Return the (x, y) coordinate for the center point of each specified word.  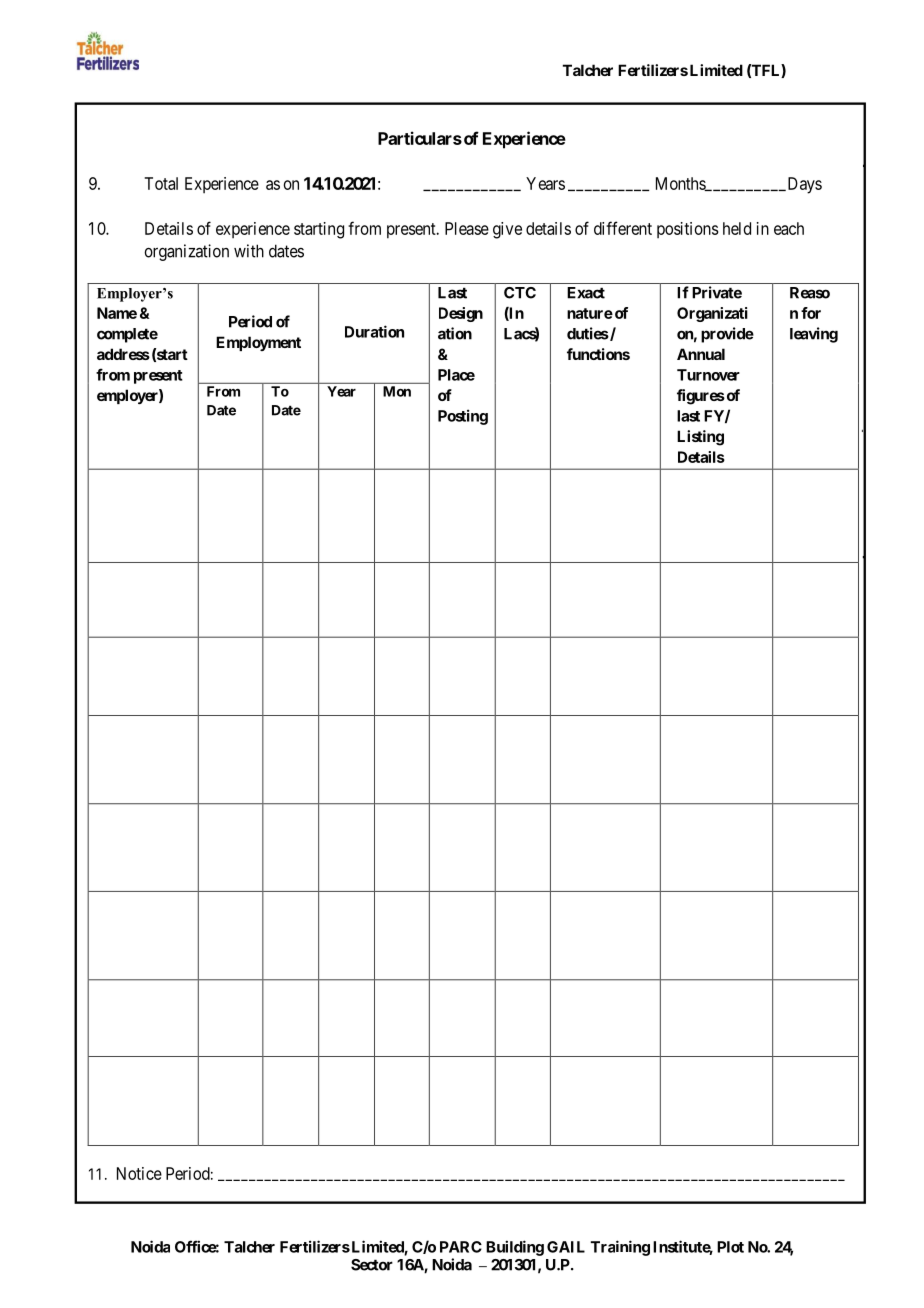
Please (467, 228)
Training (620, 1248)
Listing (700, 438)
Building (515, 1248)
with (249, 251)
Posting (463, 417)
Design (461, 314)
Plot (730, 1247)
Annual (701, 354)
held (737, 228)
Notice (139, 1173)
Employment (258, 343)
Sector (372, 1265)
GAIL (566, 1247)
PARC (461, 1247)
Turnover (708, 375)
